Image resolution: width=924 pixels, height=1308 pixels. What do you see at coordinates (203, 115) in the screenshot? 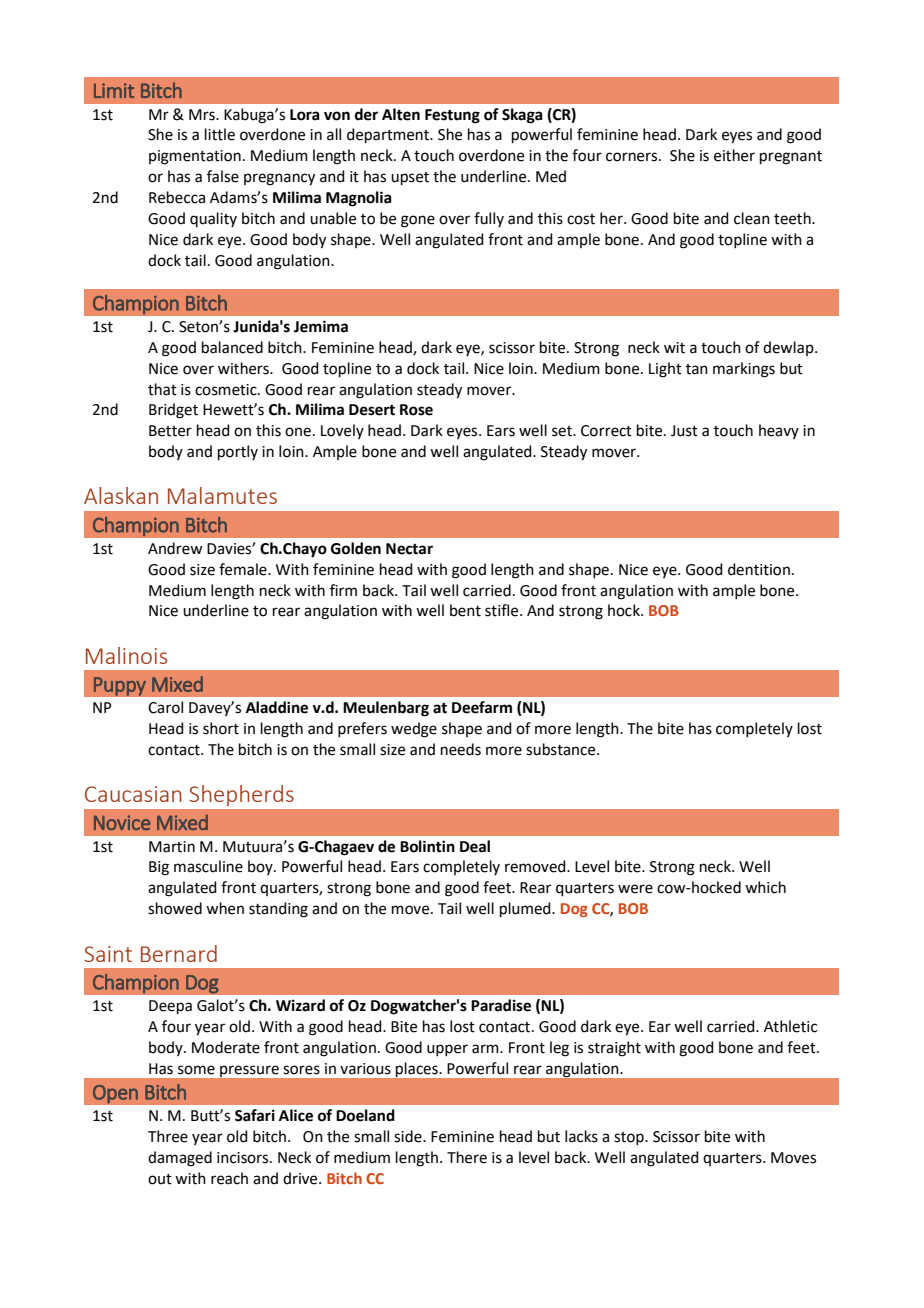
I see `Mrs` at bounding box center [203, 115].
